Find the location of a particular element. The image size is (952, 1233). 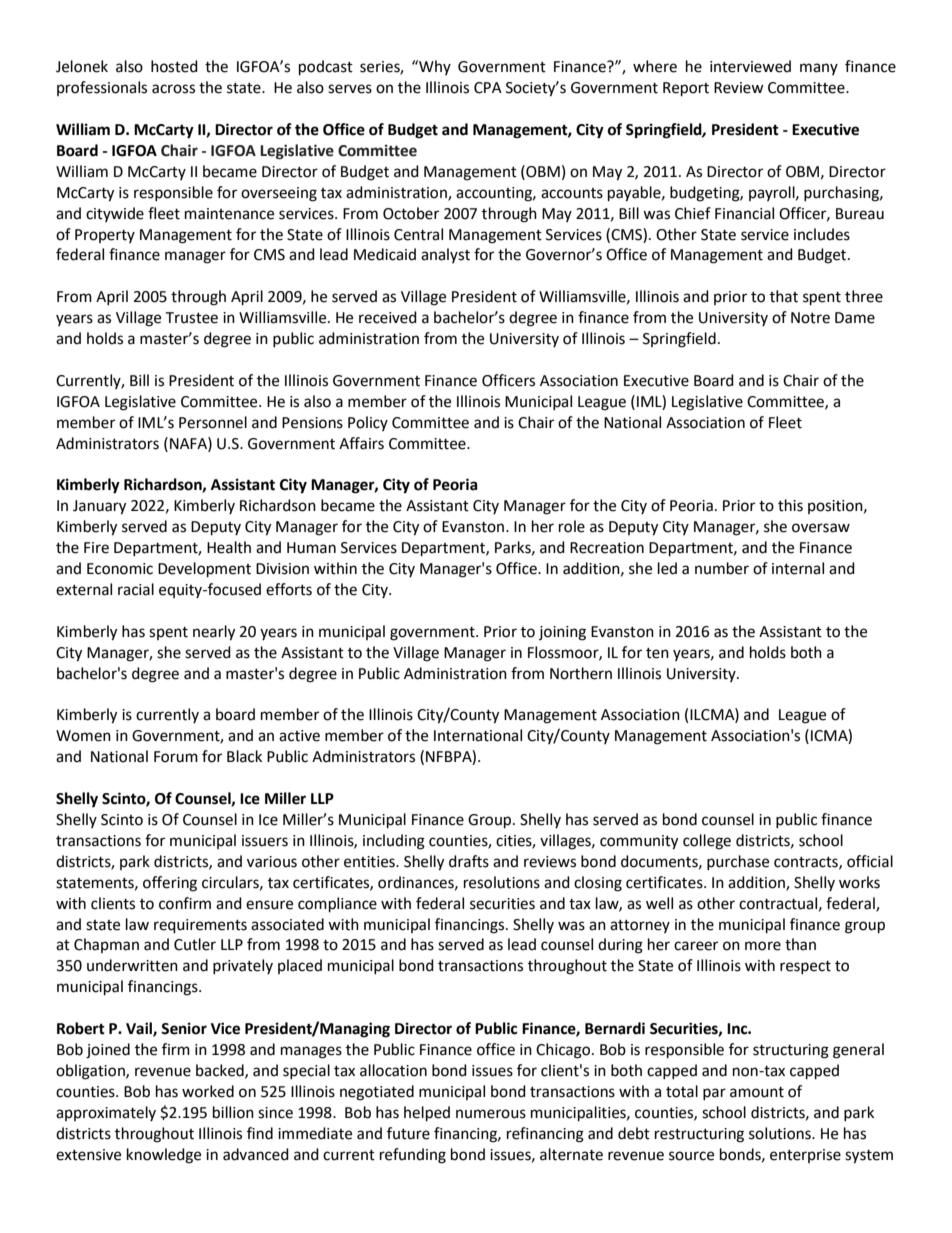

numerous is located at coordinates (491, 1114).
